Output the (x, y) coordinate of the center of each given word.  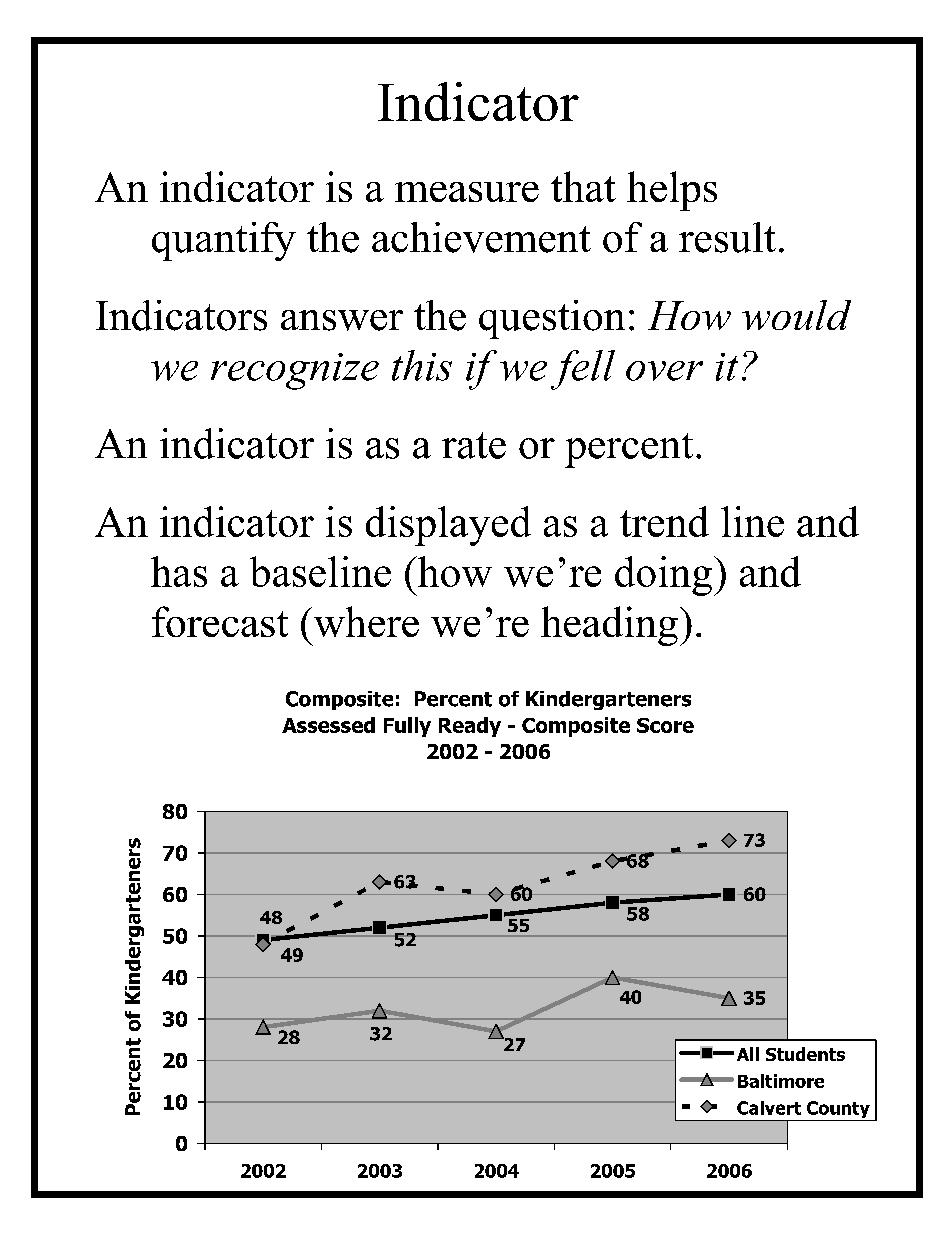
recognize (295, 371)
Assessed (328, 725)
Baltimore (781, 1081)
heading (609, 626)
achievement (481, 237)
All (748, 1054)
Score (665, 725)
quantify (224, 241)
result (727, 237)
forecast (220, 621)
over (664, 371)
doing (665, 576)
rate (474, 445)
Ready (470, 727)
